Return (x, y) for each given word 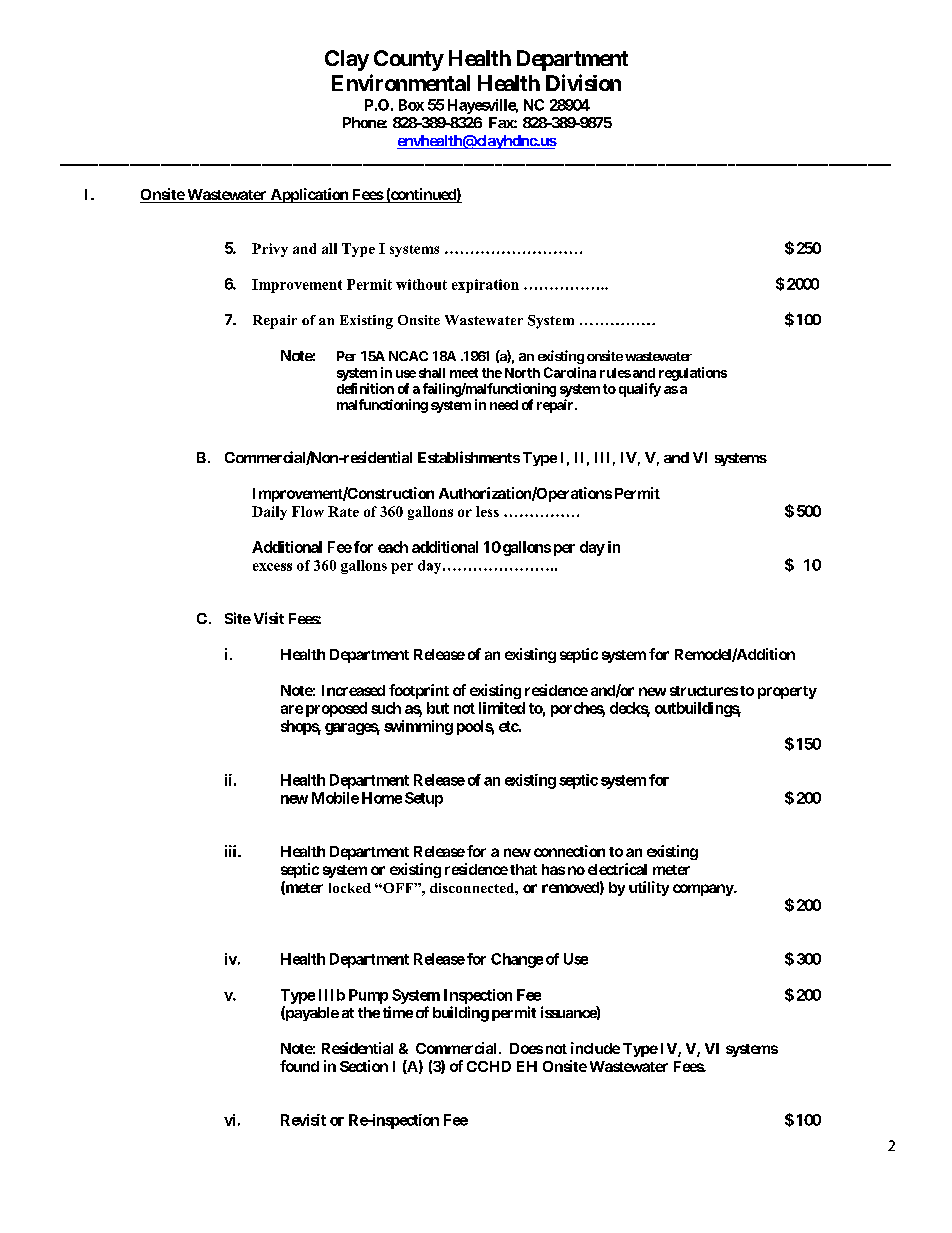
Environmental (401, 82)
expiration (485, 286)
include (595, 1048)
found (299, 1066)
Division (583, 82)
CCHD (489, 1066)
